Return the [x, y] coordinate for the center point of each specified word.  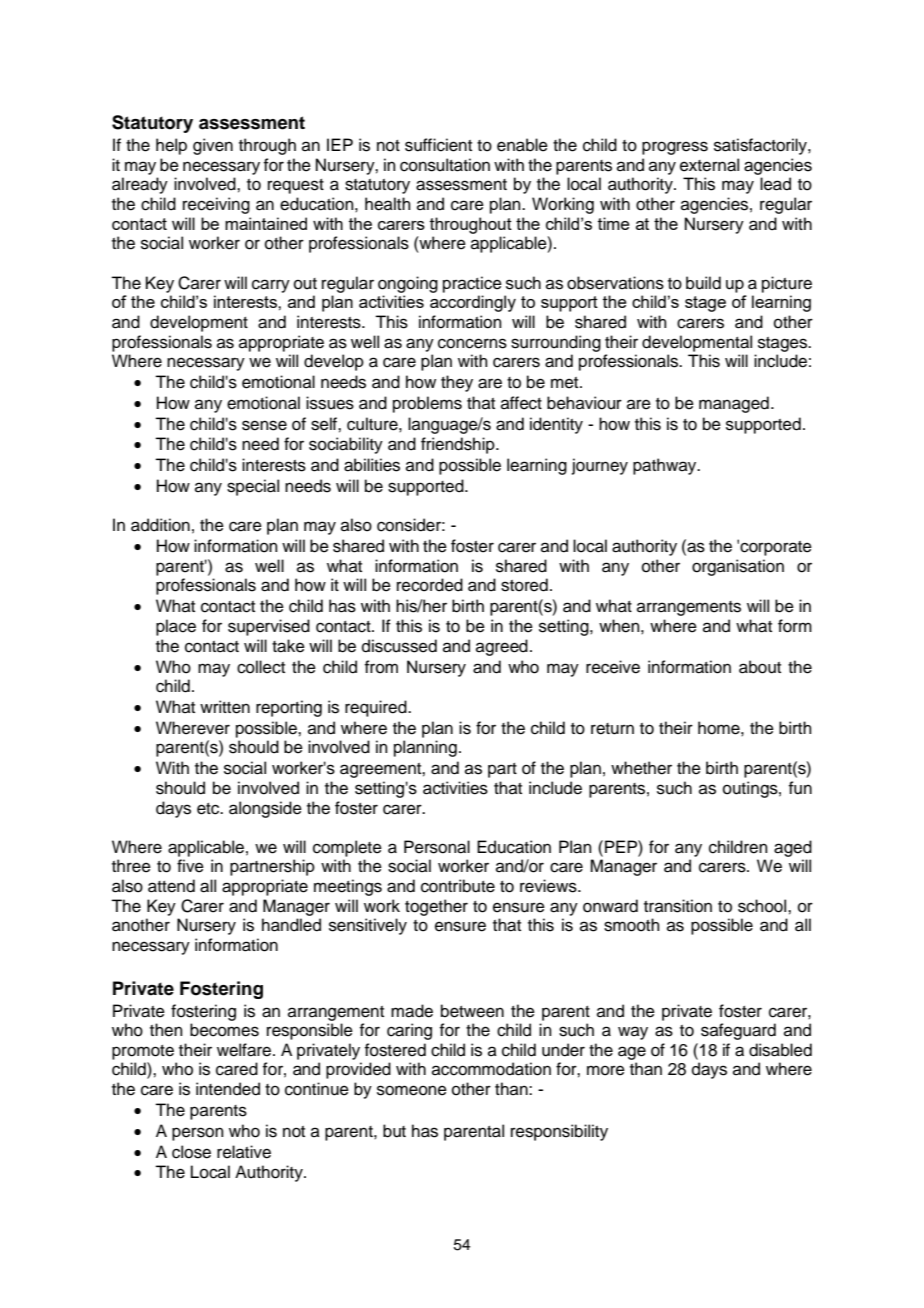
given [213, 146]
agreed [502, 647]
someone [412, 1090]
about [760, 667]
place [176, 627]
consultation [445, 165]
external [709, 165]
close [191, 1152]
